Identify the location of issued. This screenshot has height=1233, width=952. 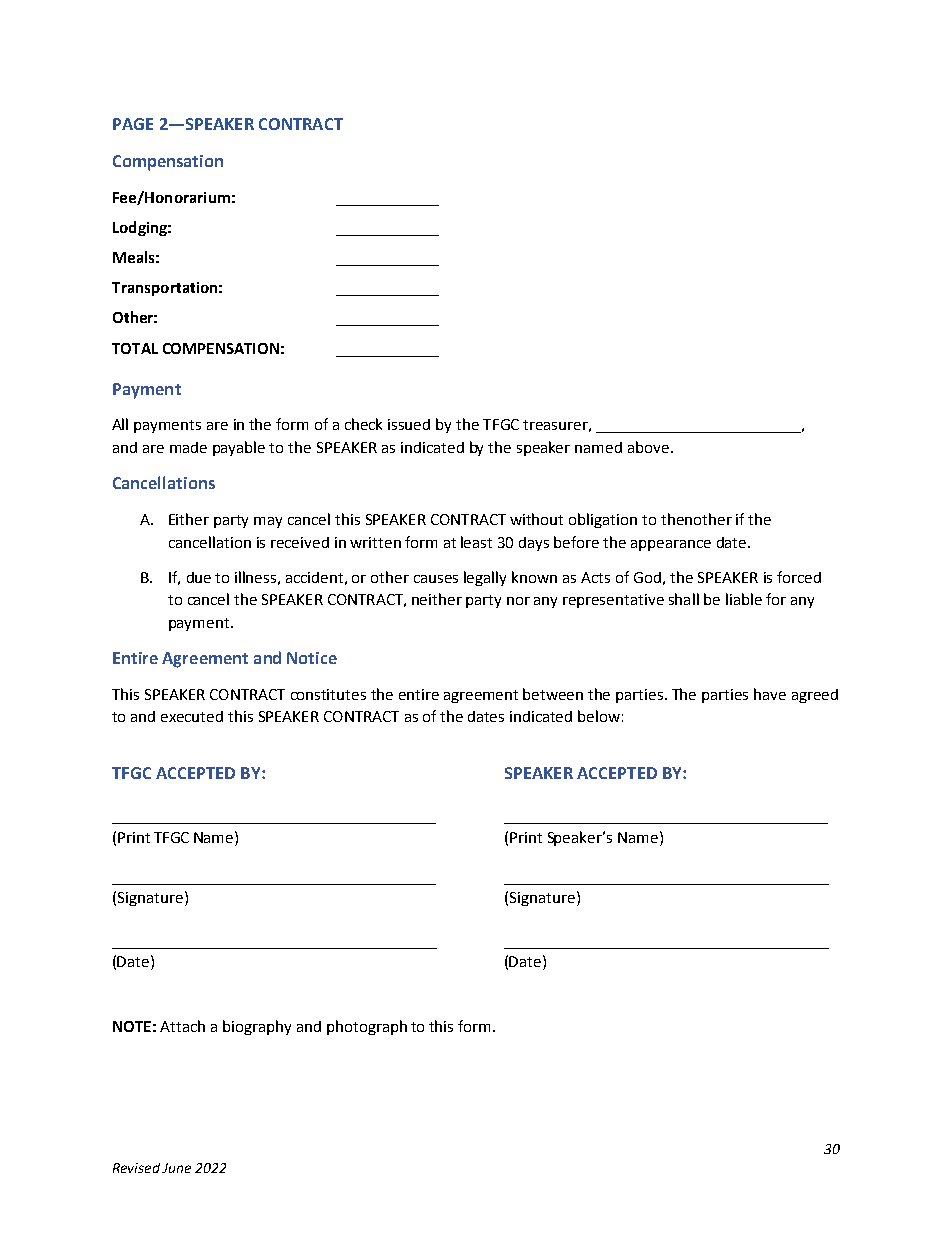
(409, 424).
